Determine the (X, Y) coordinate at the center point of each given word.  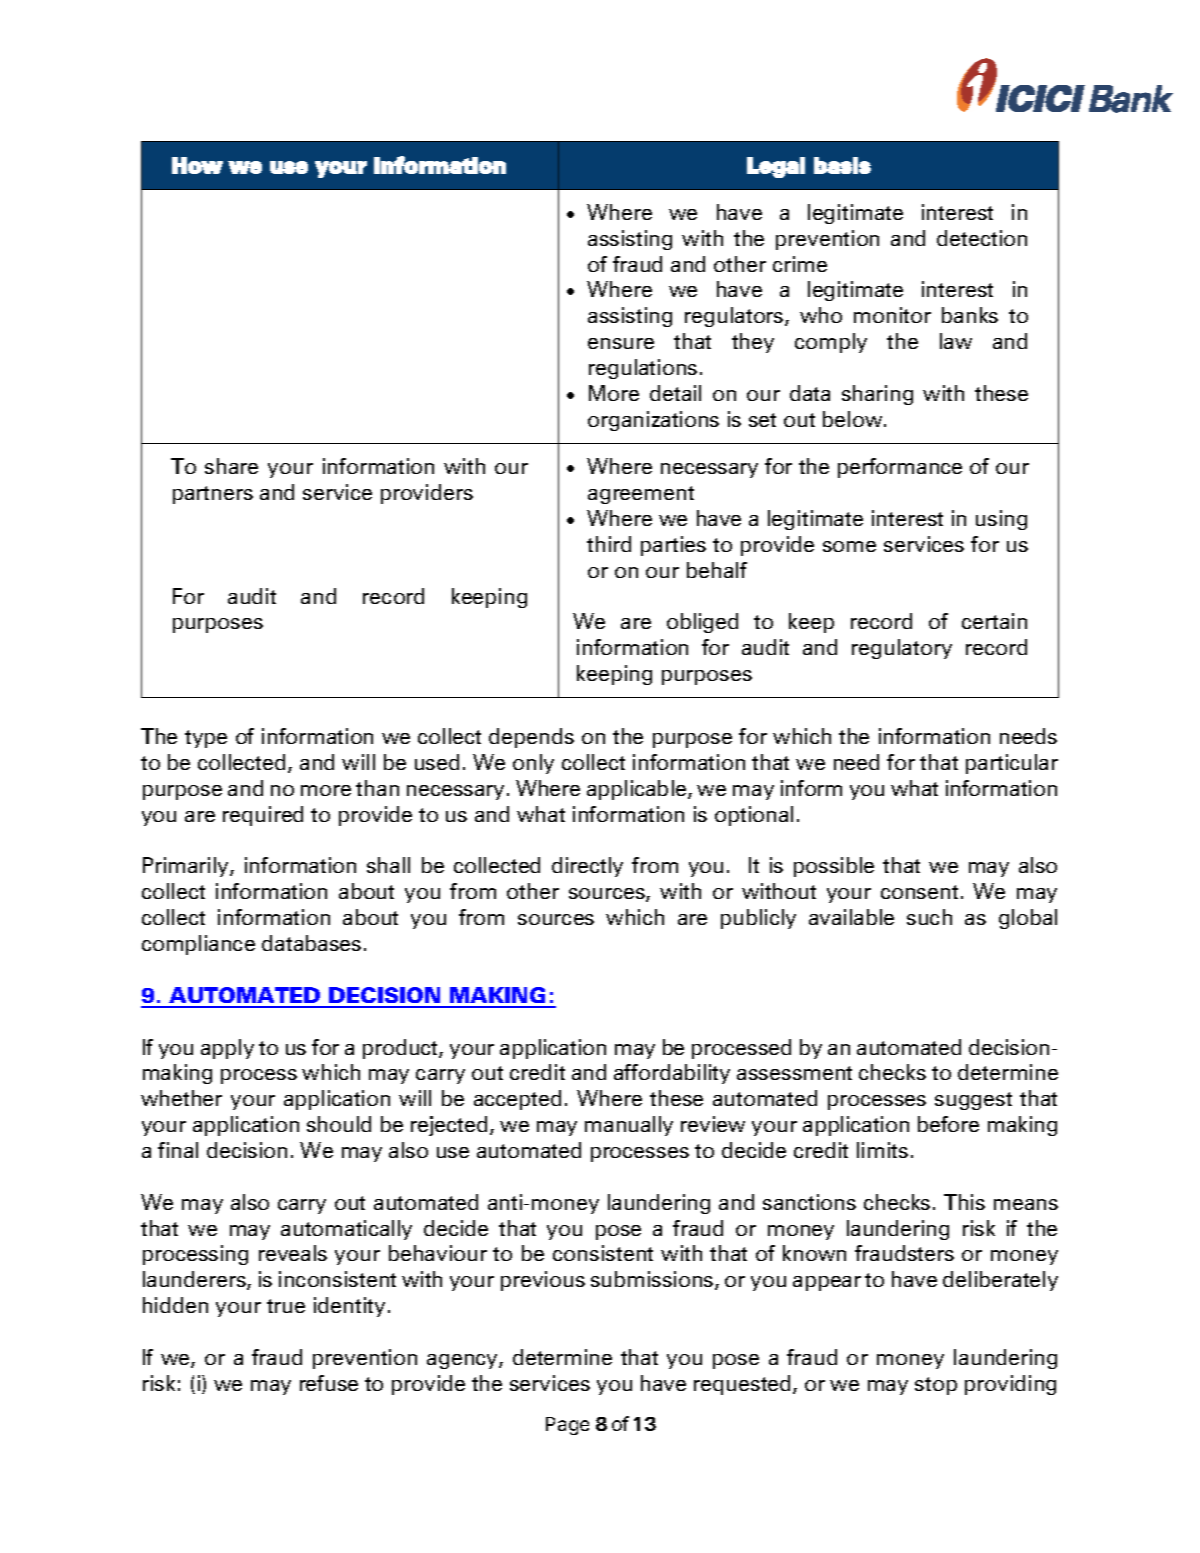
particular (1012, 764)
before (948, 1124)
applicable (638, 790)
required (263, 816)
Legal (776, 167)
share (231, 466)
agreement (641, 495)
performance (900, 468)
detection (982, 238)
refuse (329, 1383)
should (339, 1124)
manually (629, 1126)
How (197, 165)
